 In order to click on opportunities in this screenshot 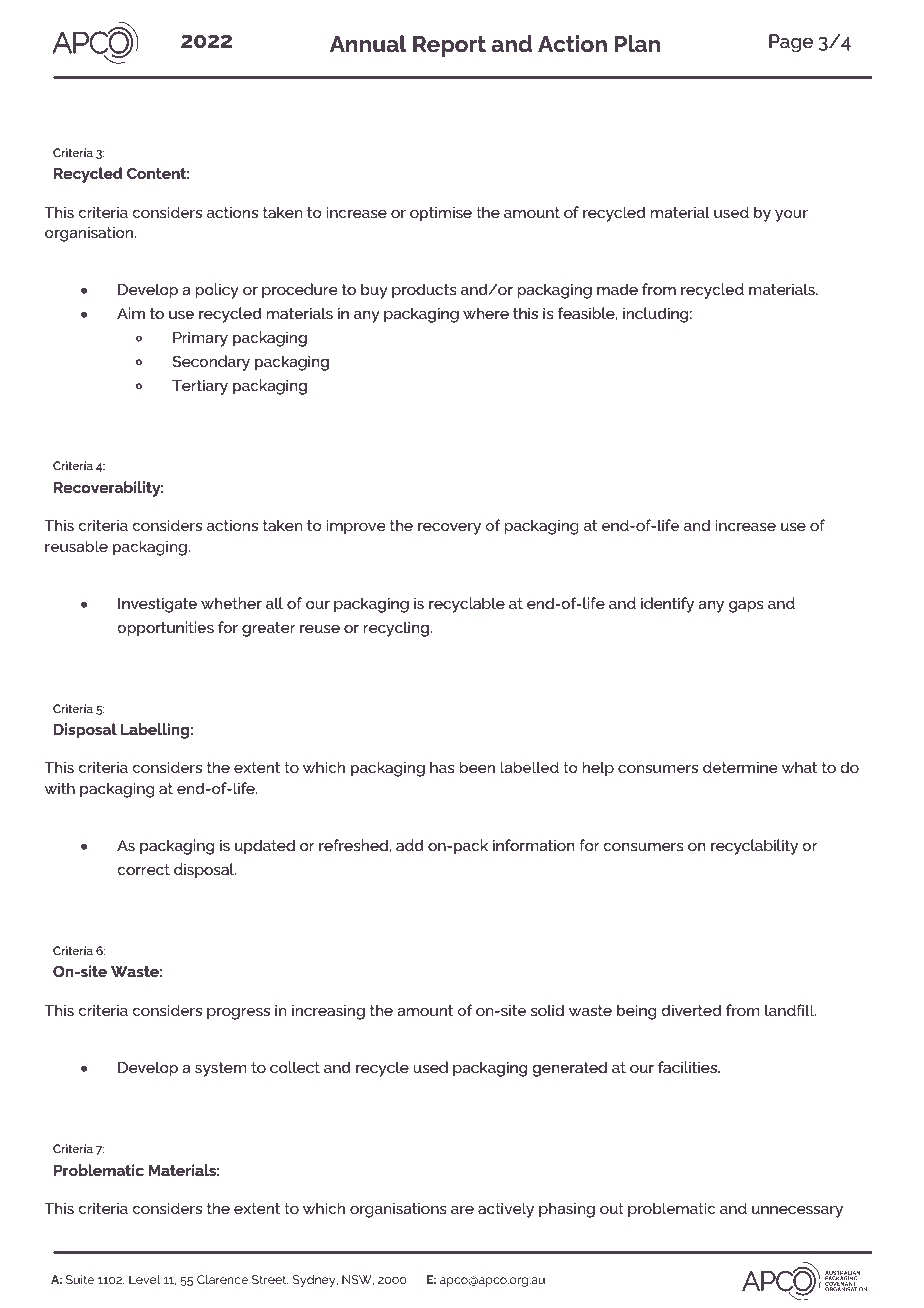, I will do `click(166, 629)`.
